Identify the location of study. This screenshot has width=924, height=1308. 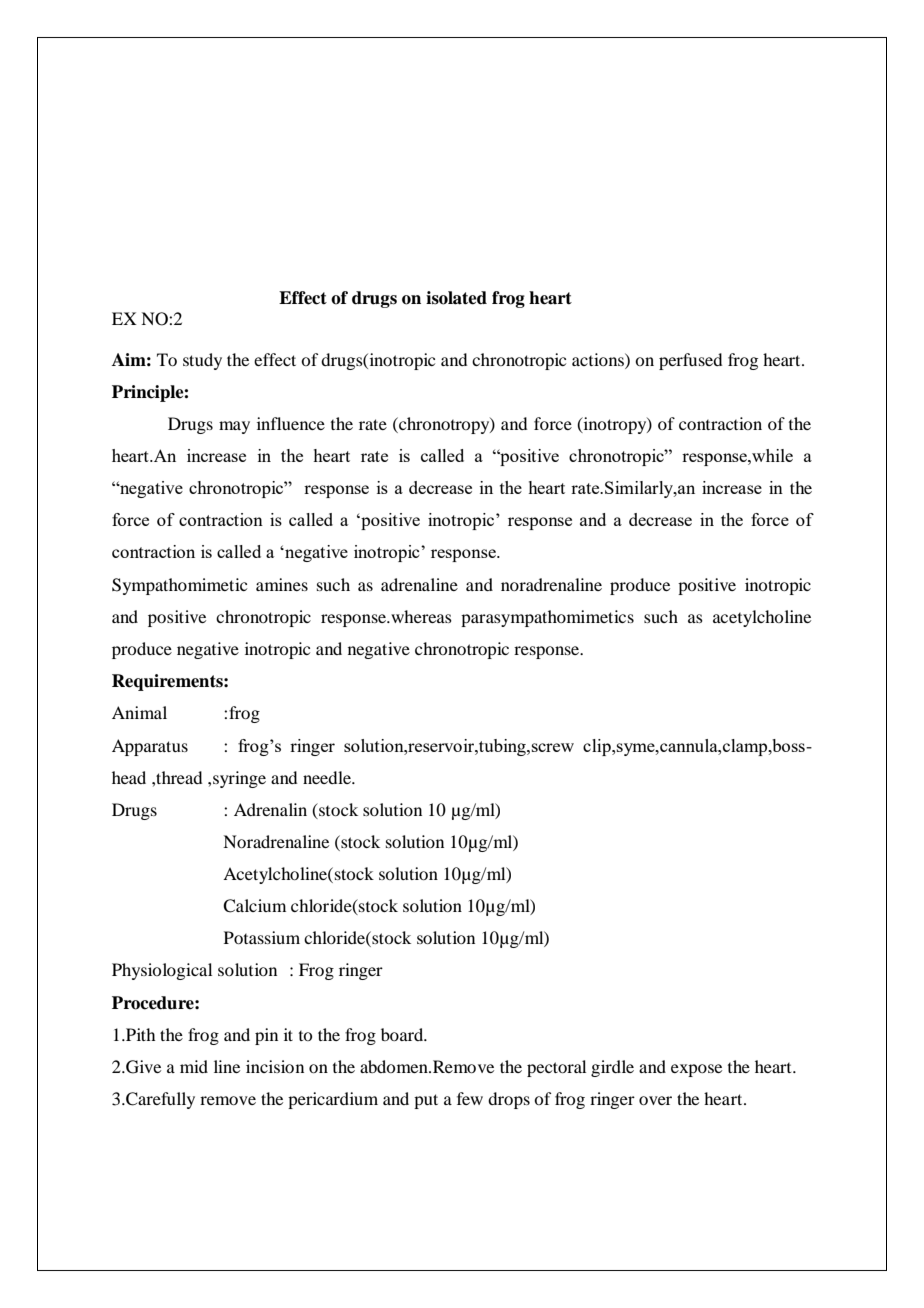
(202, 361).
